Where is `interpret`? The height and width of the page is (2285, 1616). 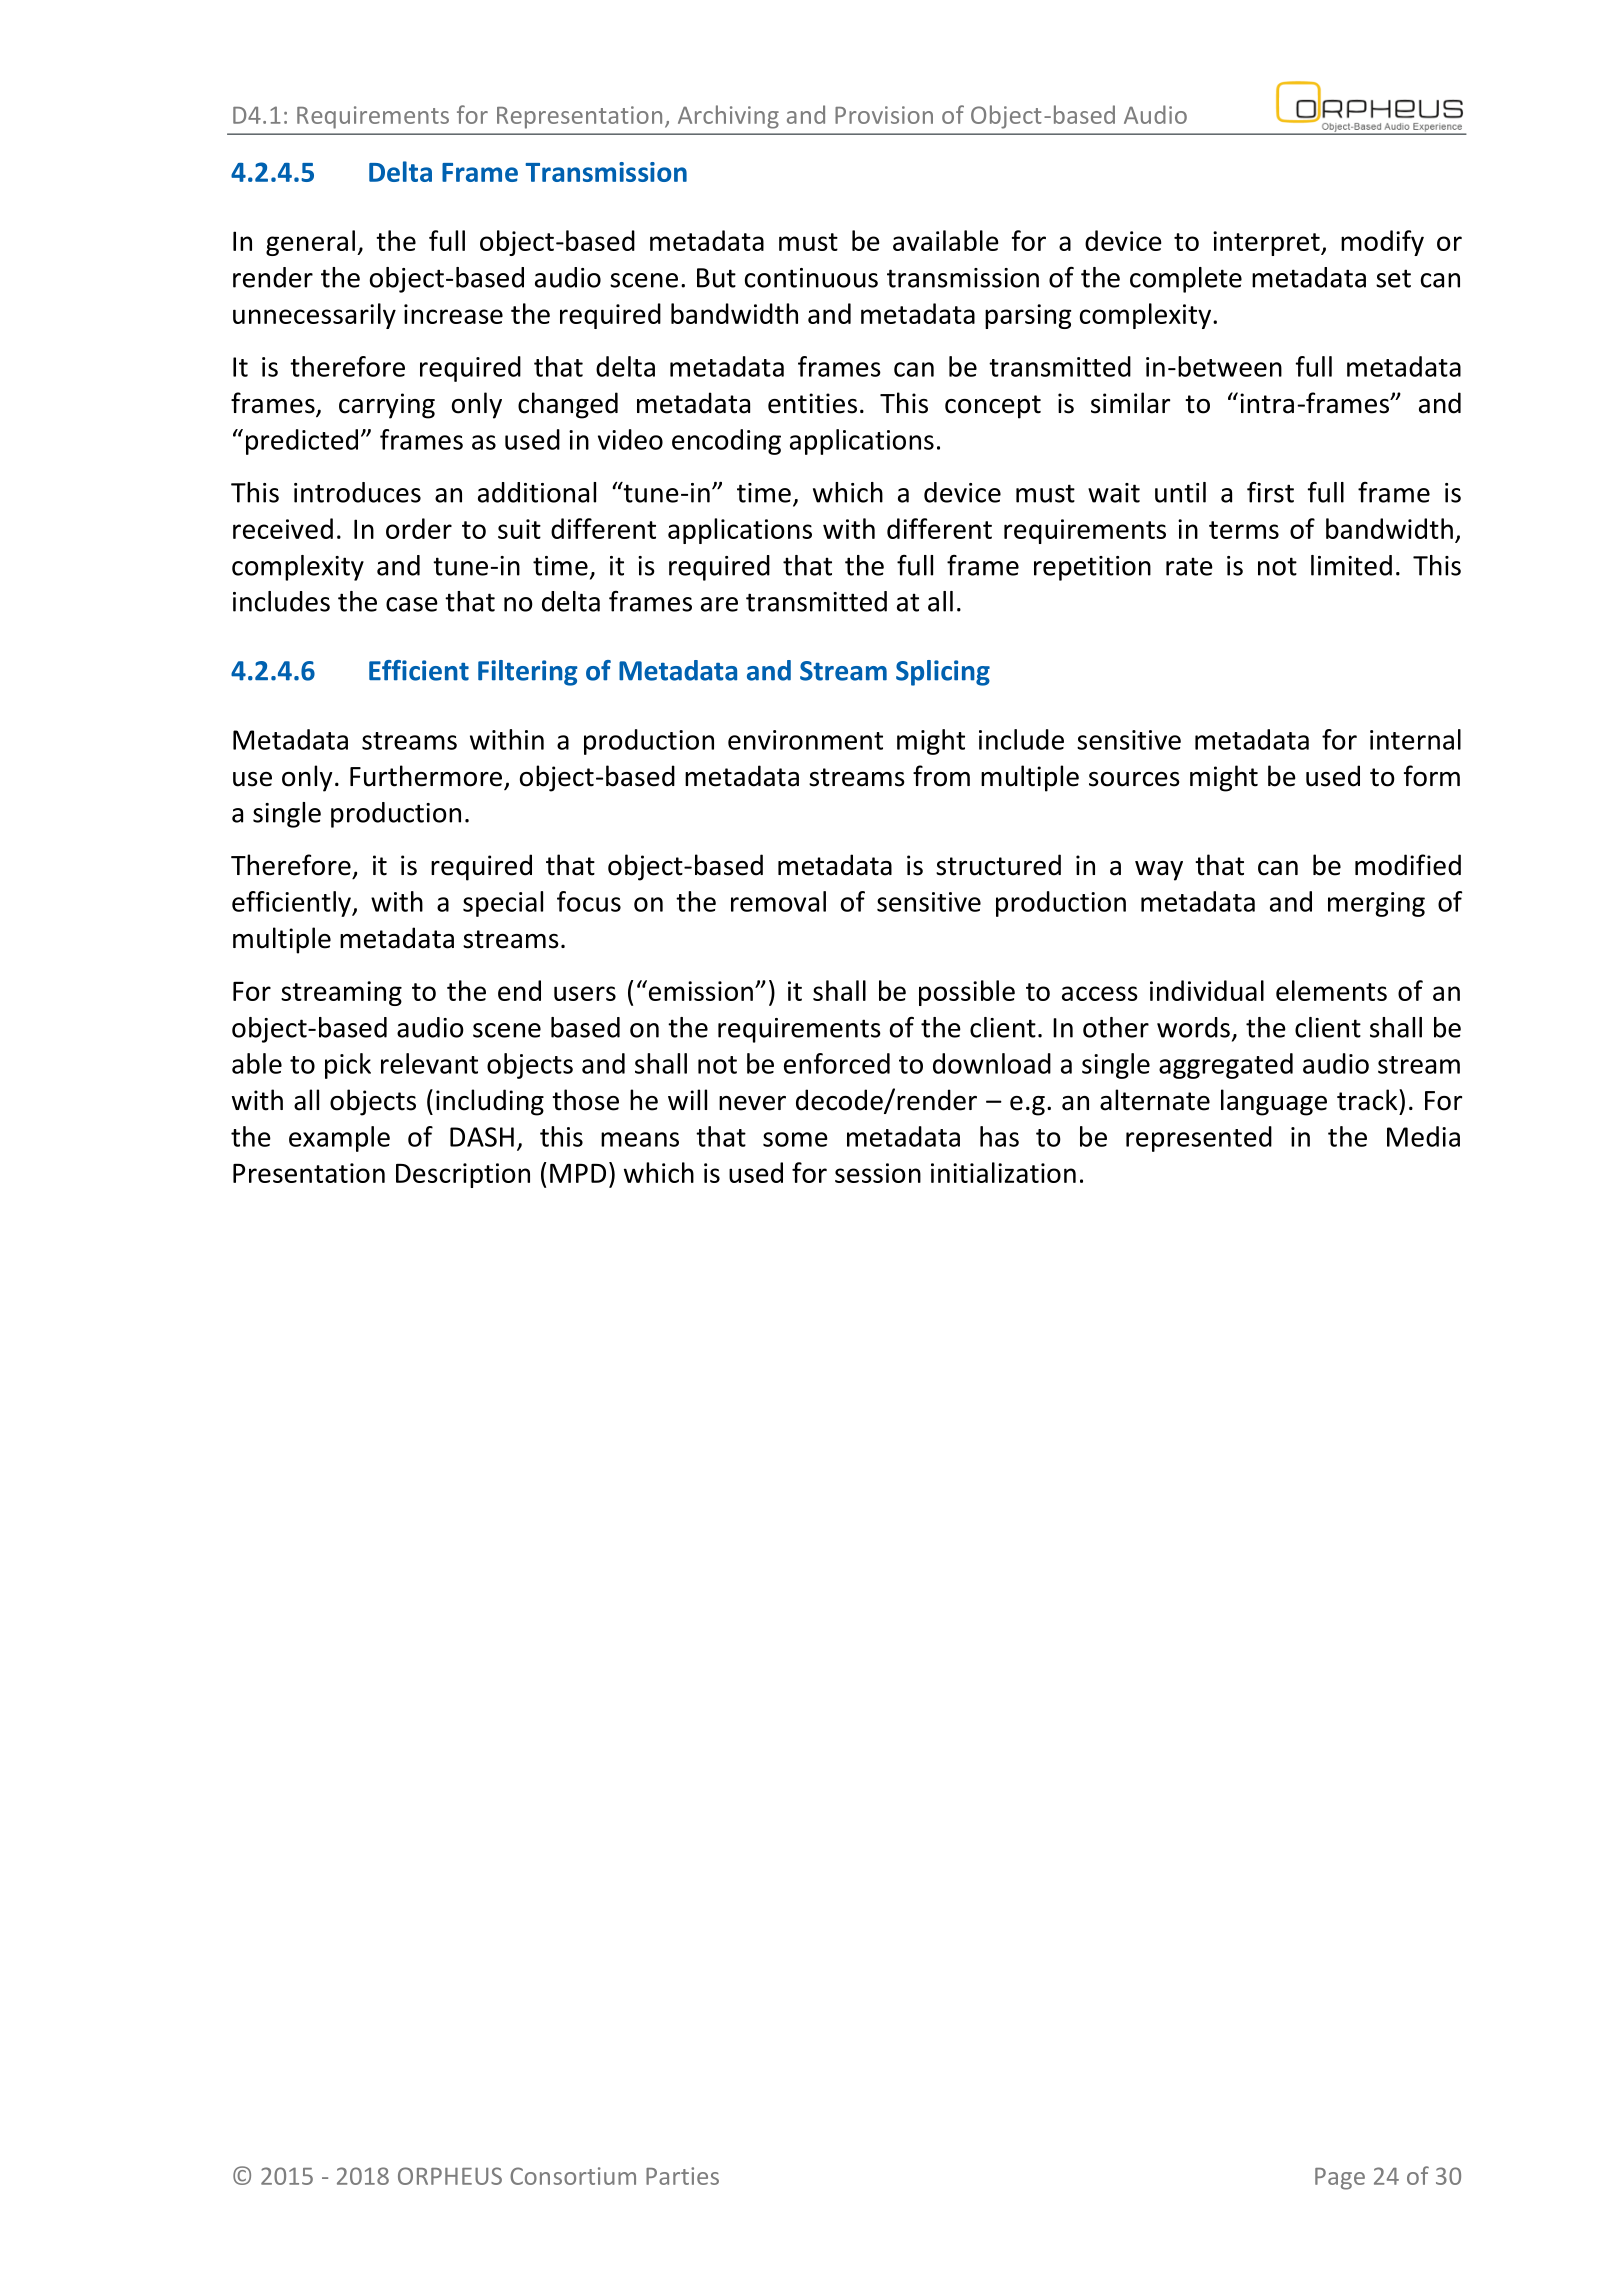
interpret is located at coordinates (1267, 243).
